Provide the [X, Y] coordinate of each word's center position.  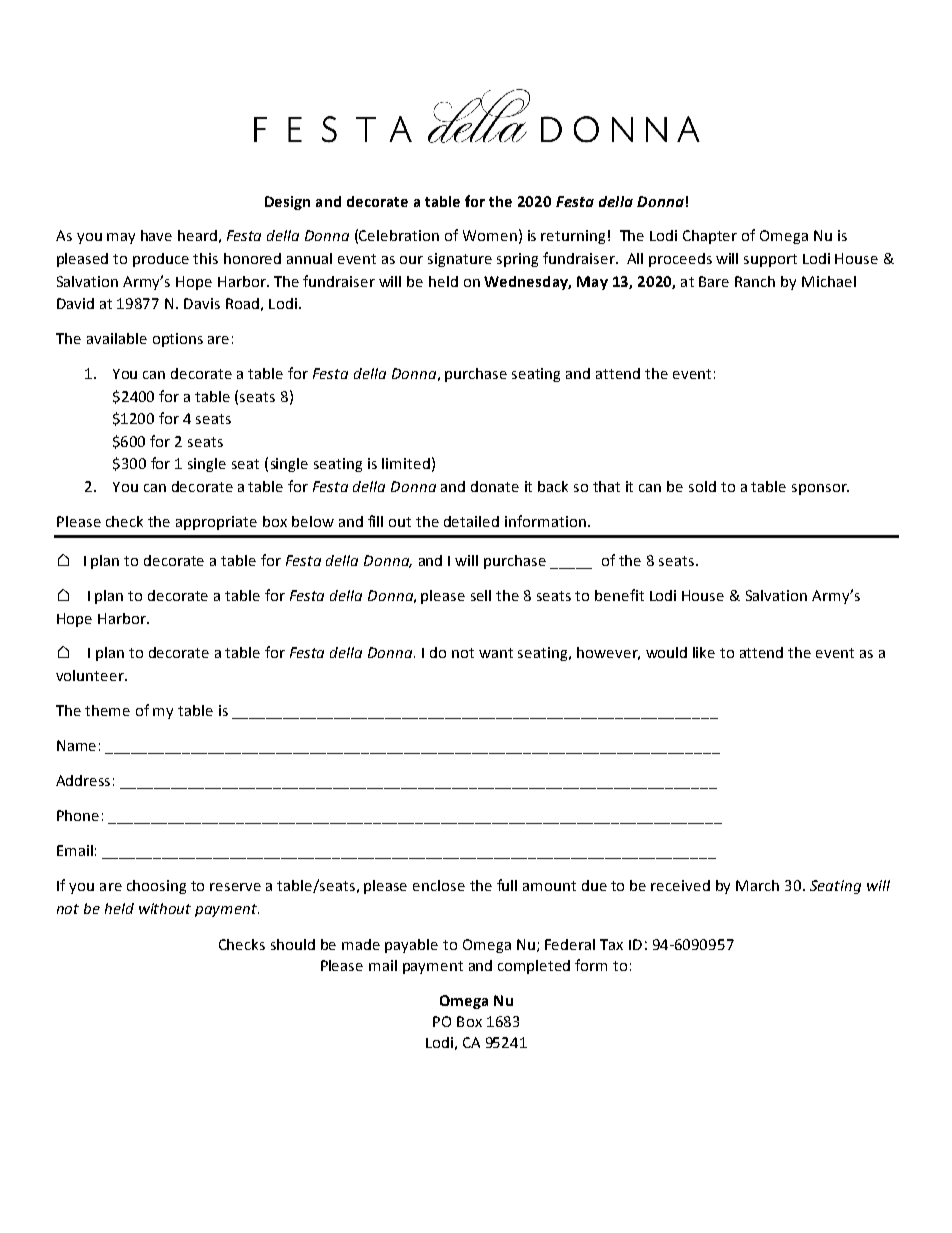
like [704, 652]
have [156, 235]
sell [481, 595]
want [496, 653]
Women [490, 235]
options [178, 340]
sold [702, 486]
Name [76, 745]
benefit [619, 595]
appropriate [216, 523]
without [165, 908]
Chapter [710, 237]
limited [406, 463]
